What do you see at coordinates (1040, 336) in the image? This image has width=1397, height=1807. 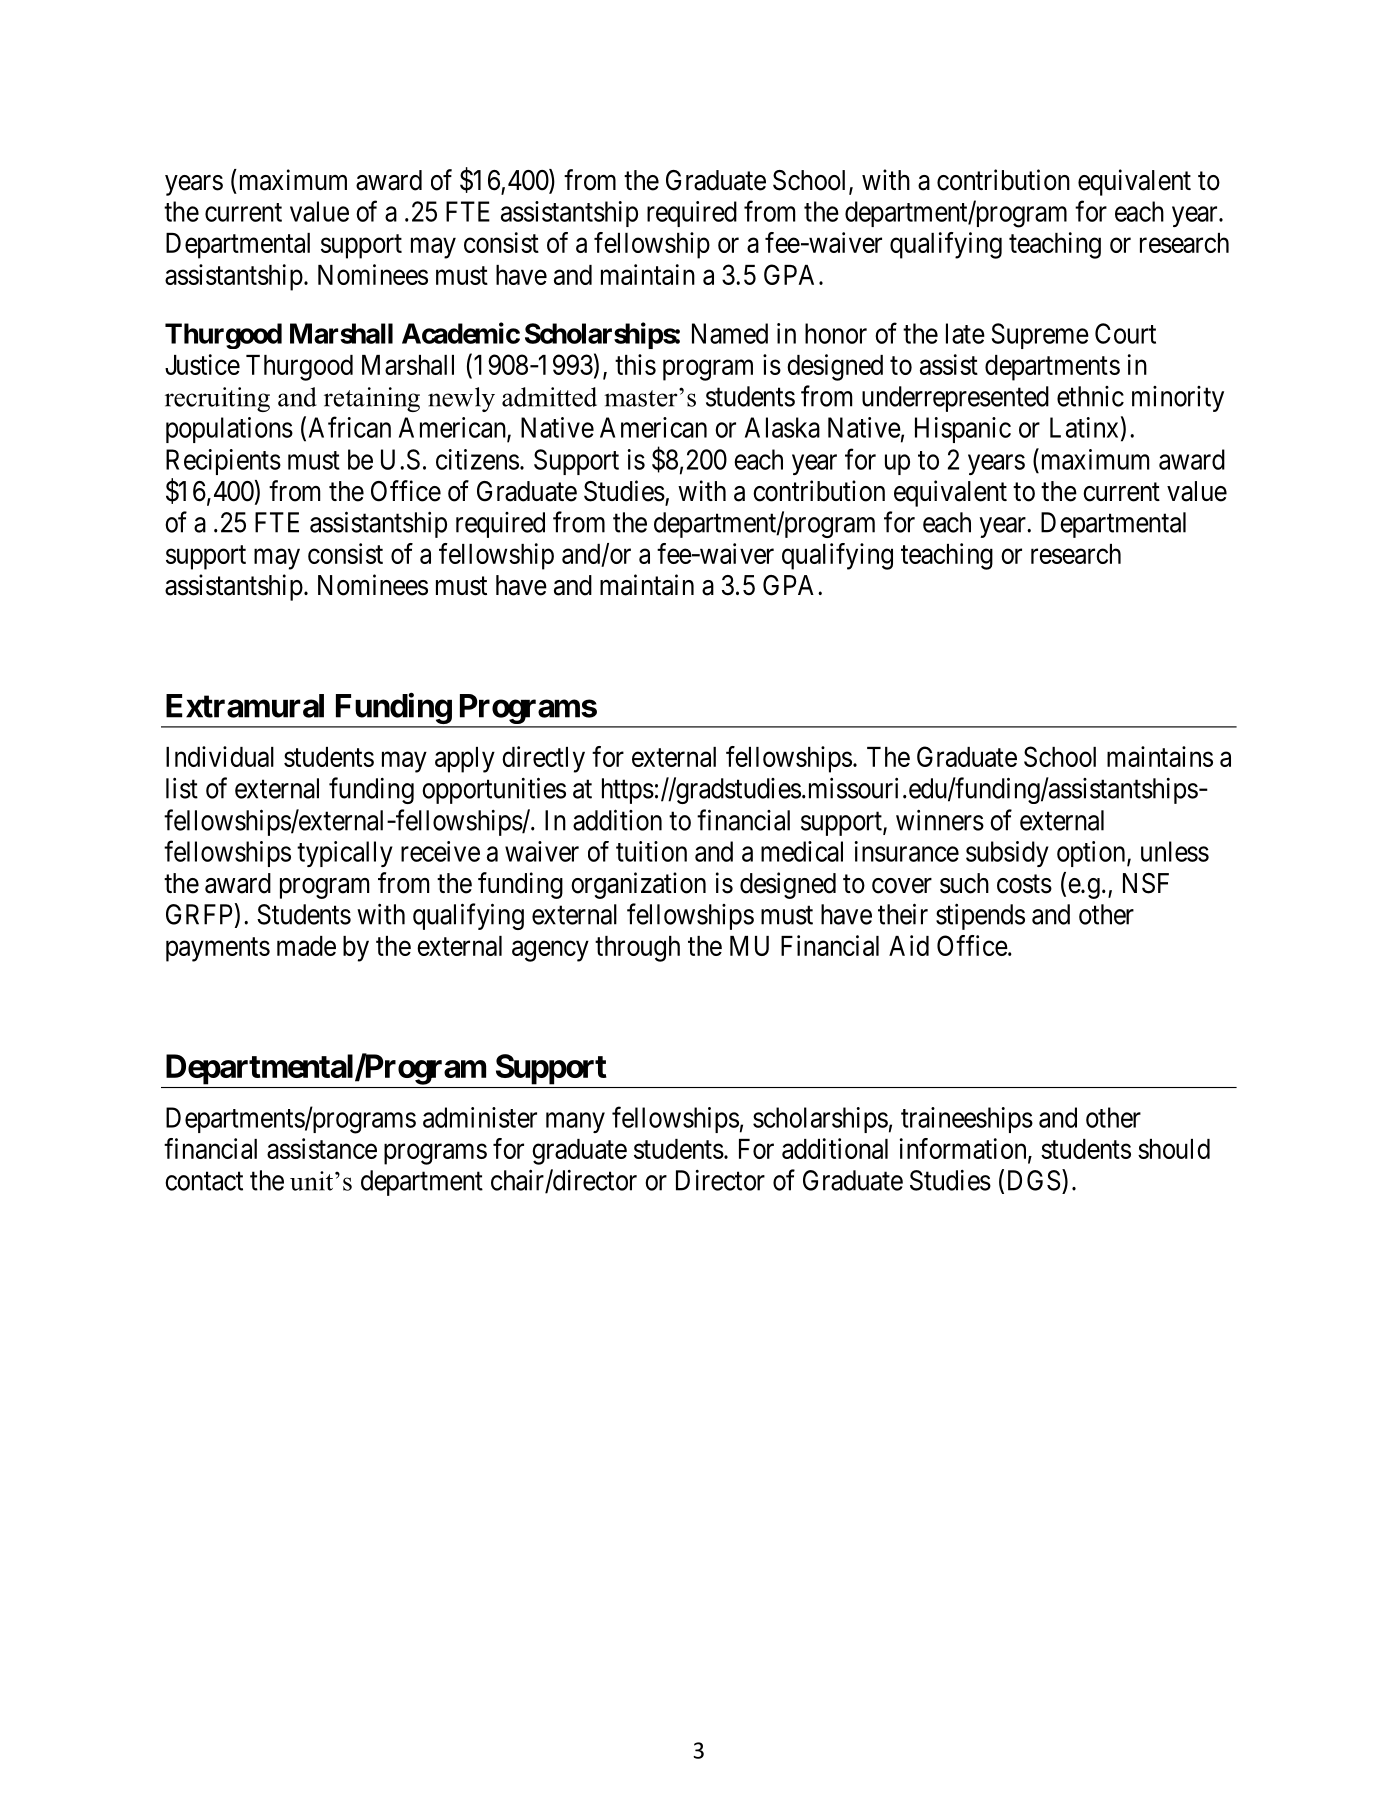 I see `Supreme` at bounding box center [1040, 336].
